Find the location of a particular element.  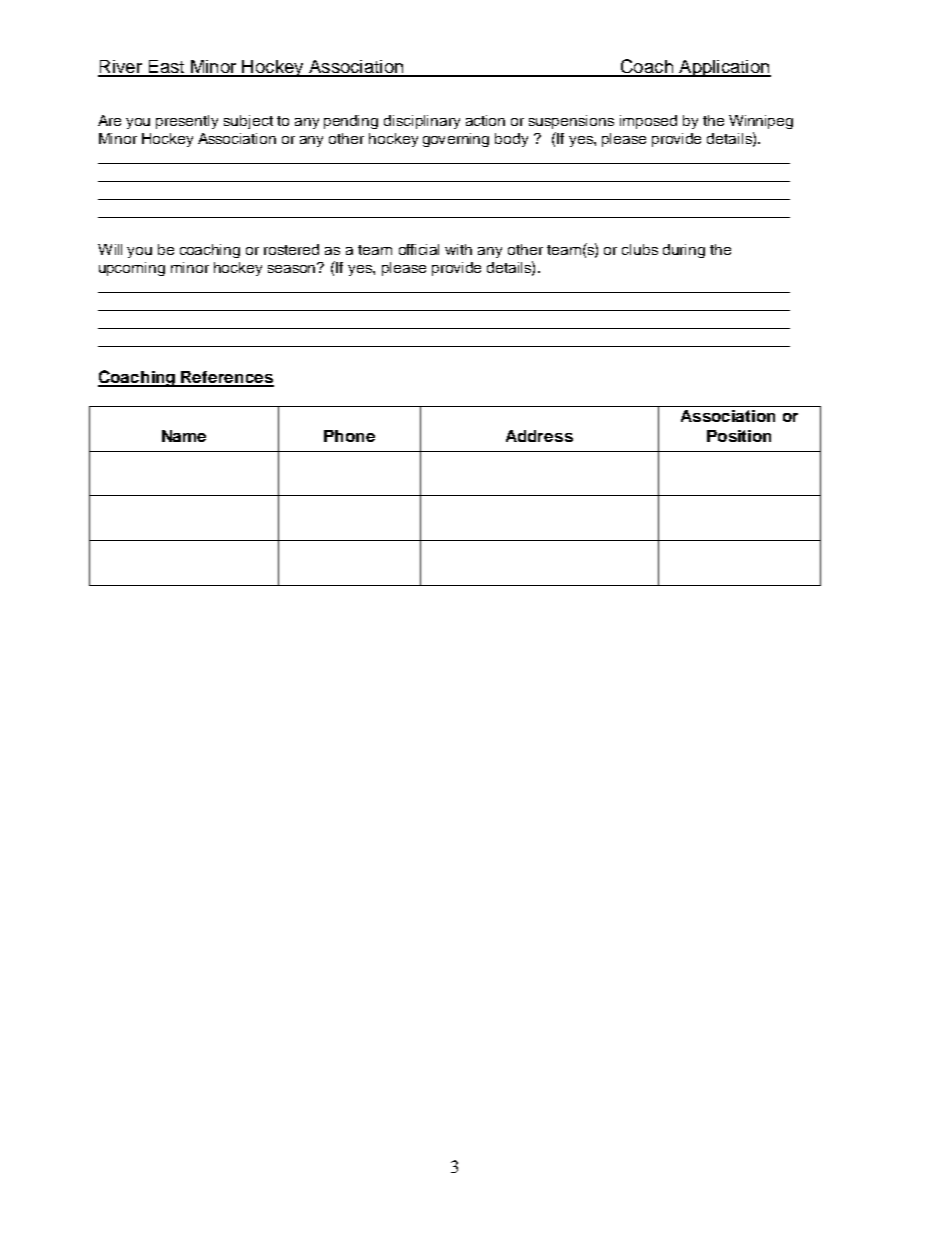

Will is located at coordinates (110, 249).
